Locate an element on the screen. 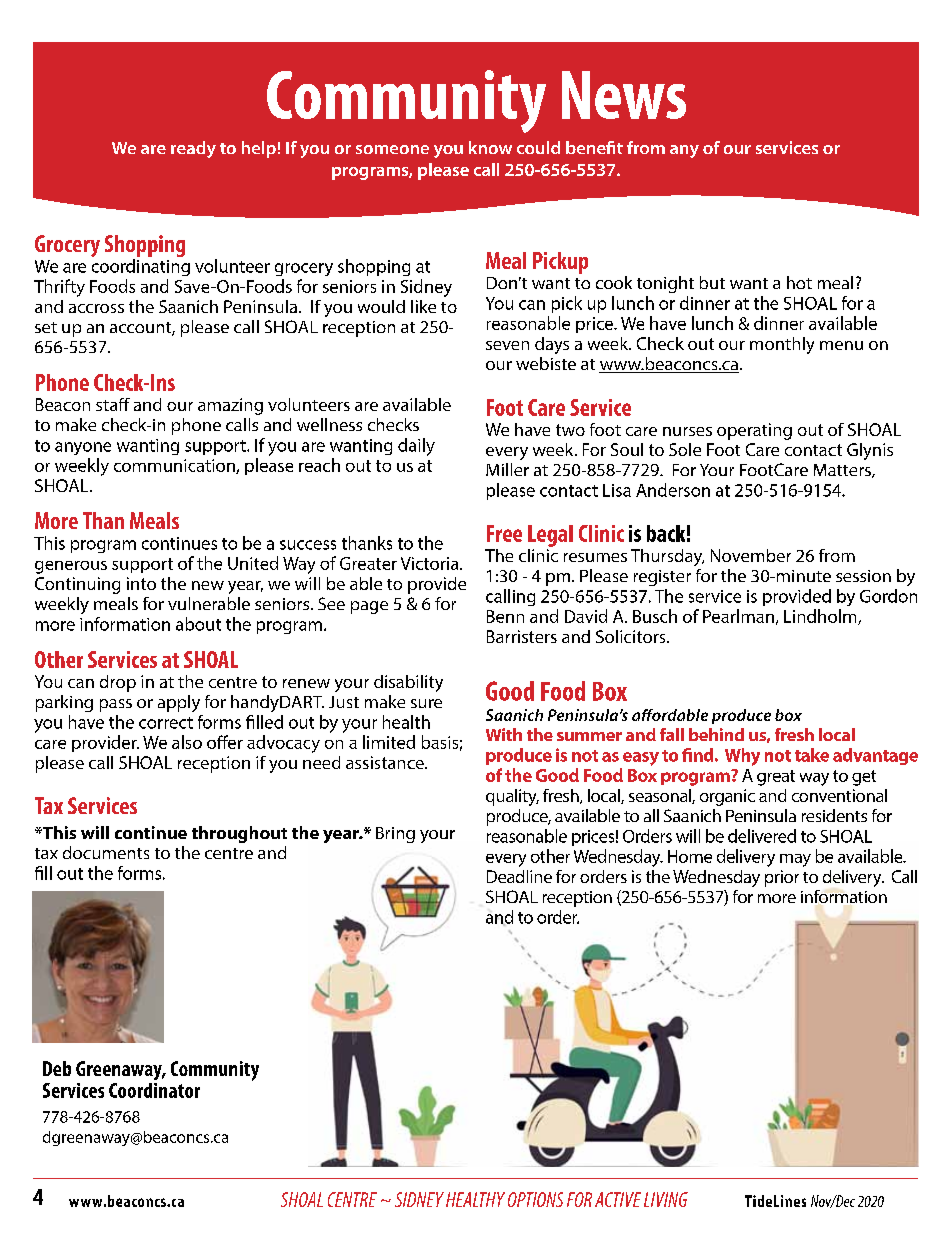 This screenshot has width=952, height=1233. Coordinator is located at coordinates (154, 1090).
